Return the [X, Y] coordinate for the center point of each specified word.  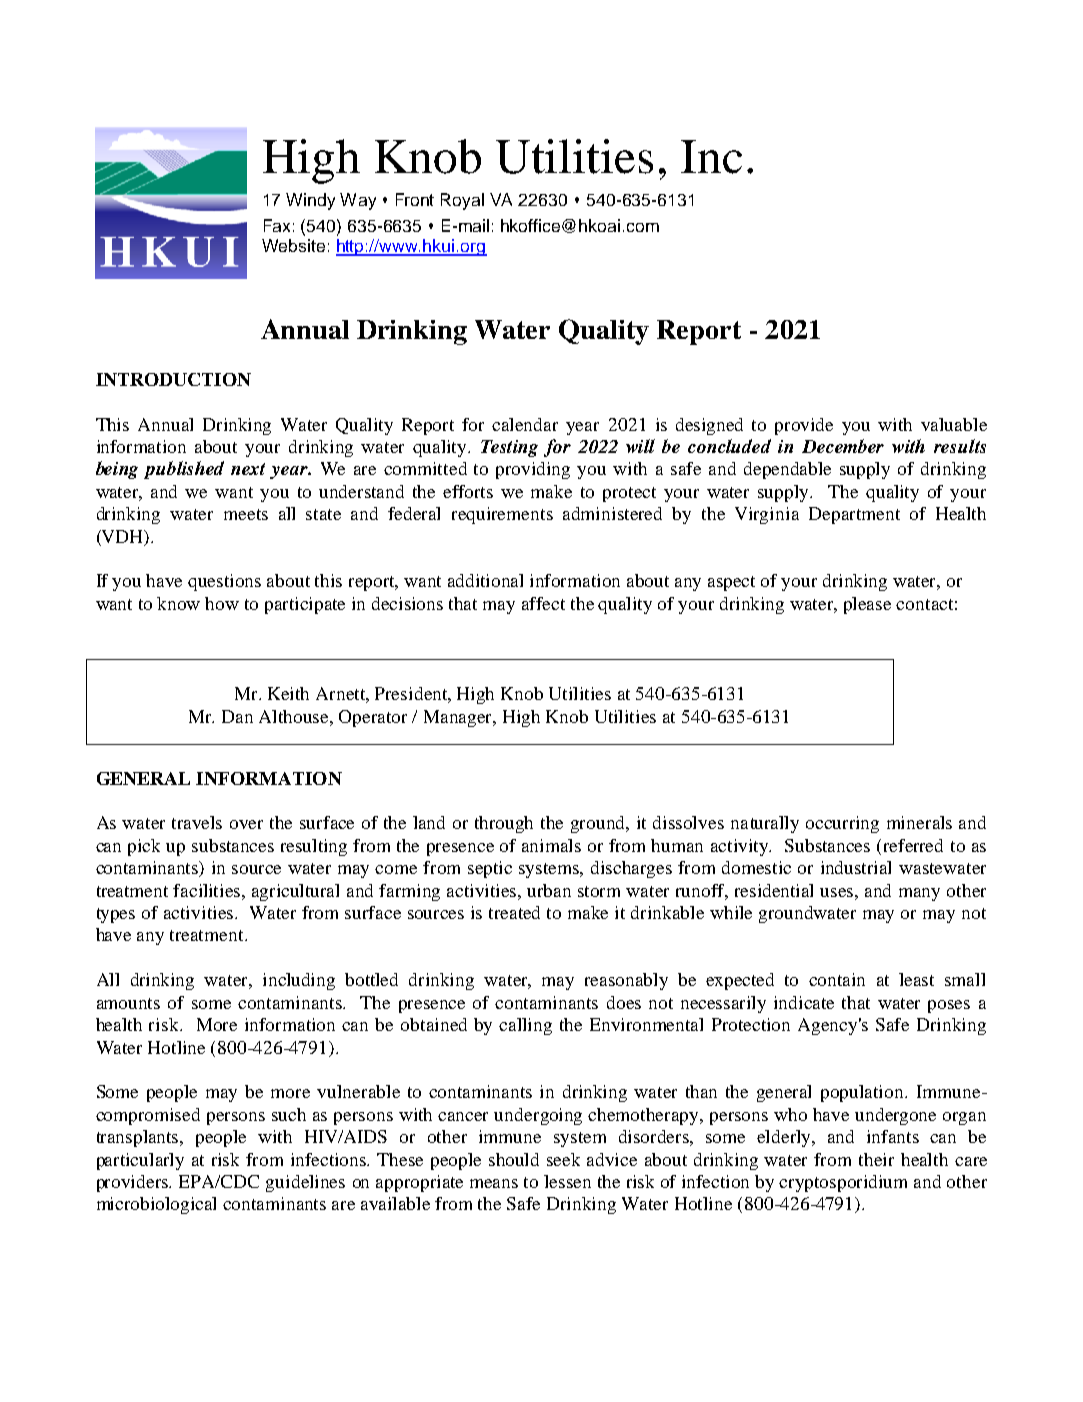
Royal [462, 201]
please [867, 605]
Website [293, 245]
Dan [237, 716]
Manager [459, 718]
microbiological [156, 1205]
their [876, 1159]
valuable [954, 424]
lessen [567, 1181]
